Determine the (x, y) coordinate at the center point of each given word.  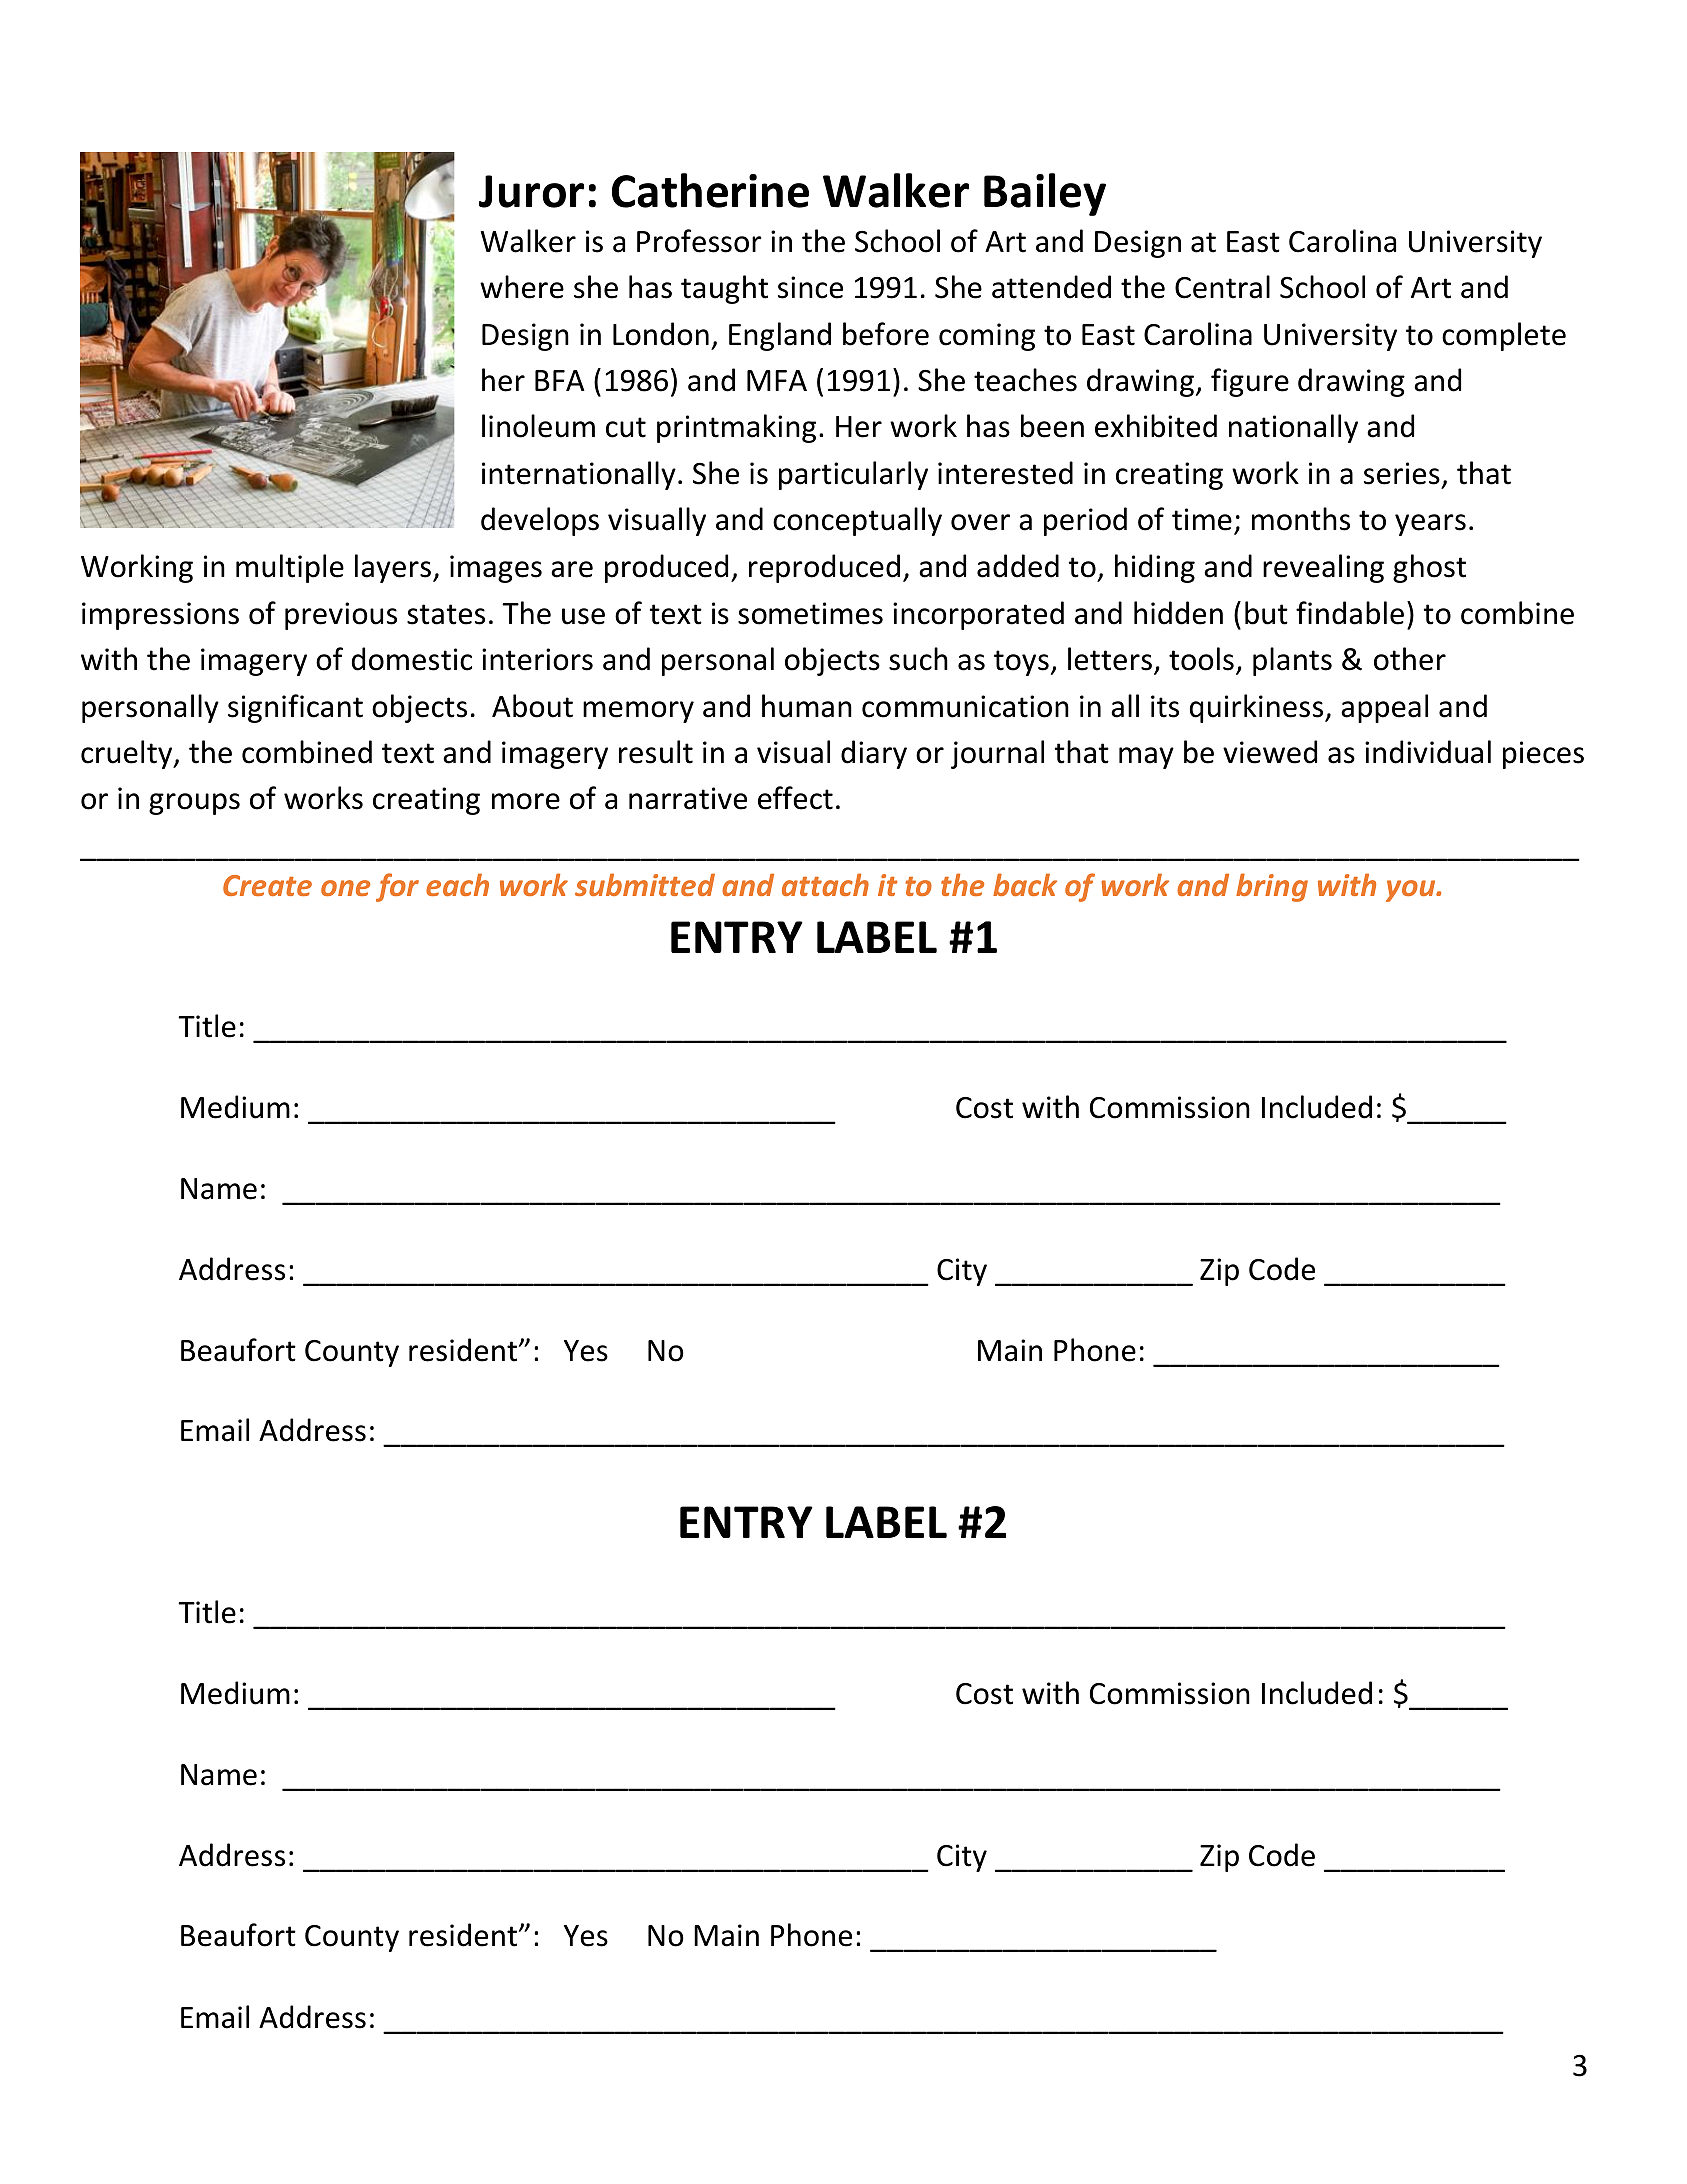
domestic (412, 659)
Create (267, 885)
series (1402, 473)
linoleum (538, 426)
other (1410, 659)
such (918, 659)
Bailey (1045, 194)
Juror (531, 191)
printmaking (736, 428)
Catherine (710, 190)
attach (825, 884)
